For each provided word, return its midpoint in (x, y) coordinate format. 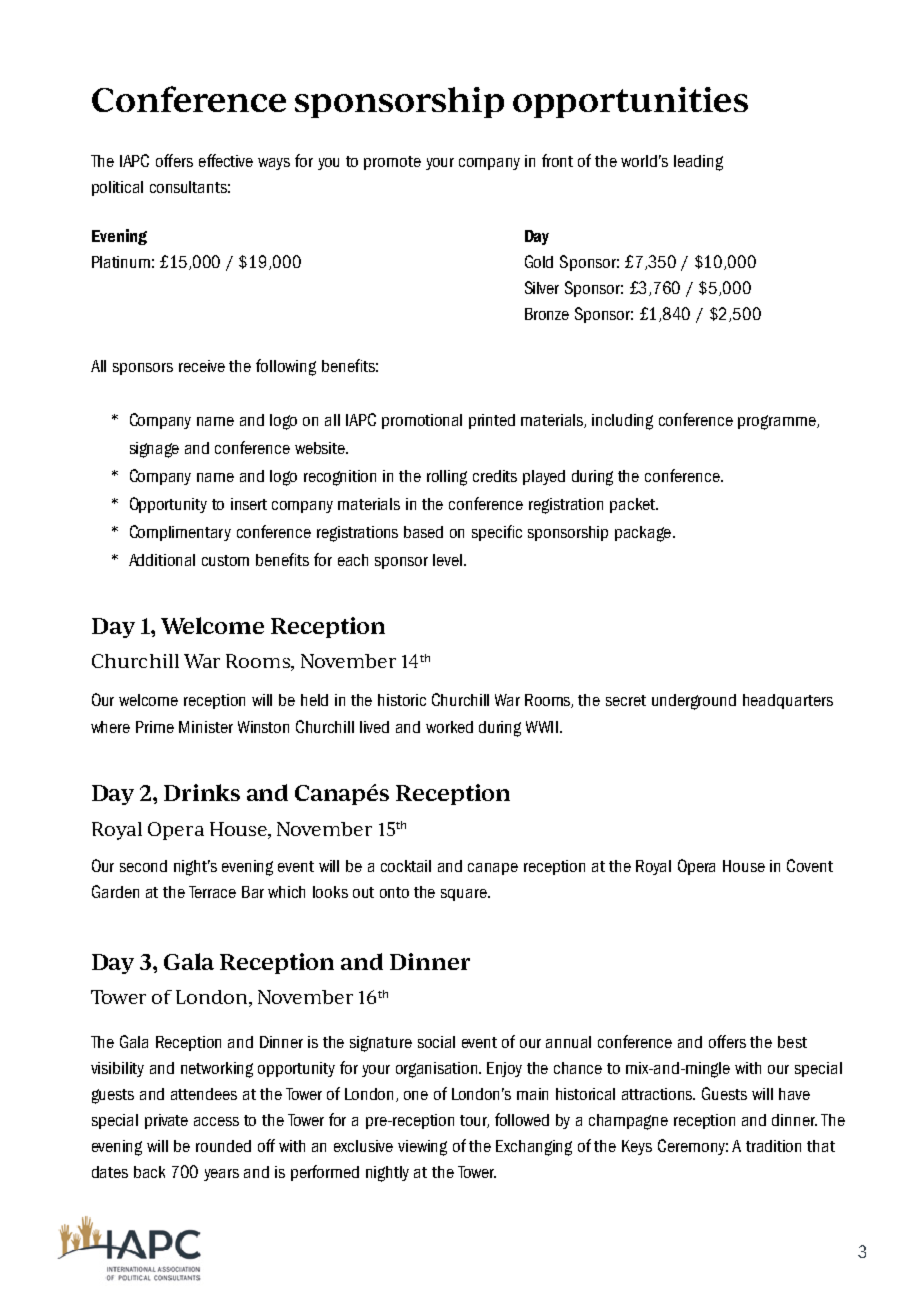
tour (474, 1121)
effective (226, 160)
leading (698, 163)
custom (225, 560)
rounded (223, 1146)
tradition (773, 1146)
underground (694, 702)
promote (392, 163)
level (449, 560)
